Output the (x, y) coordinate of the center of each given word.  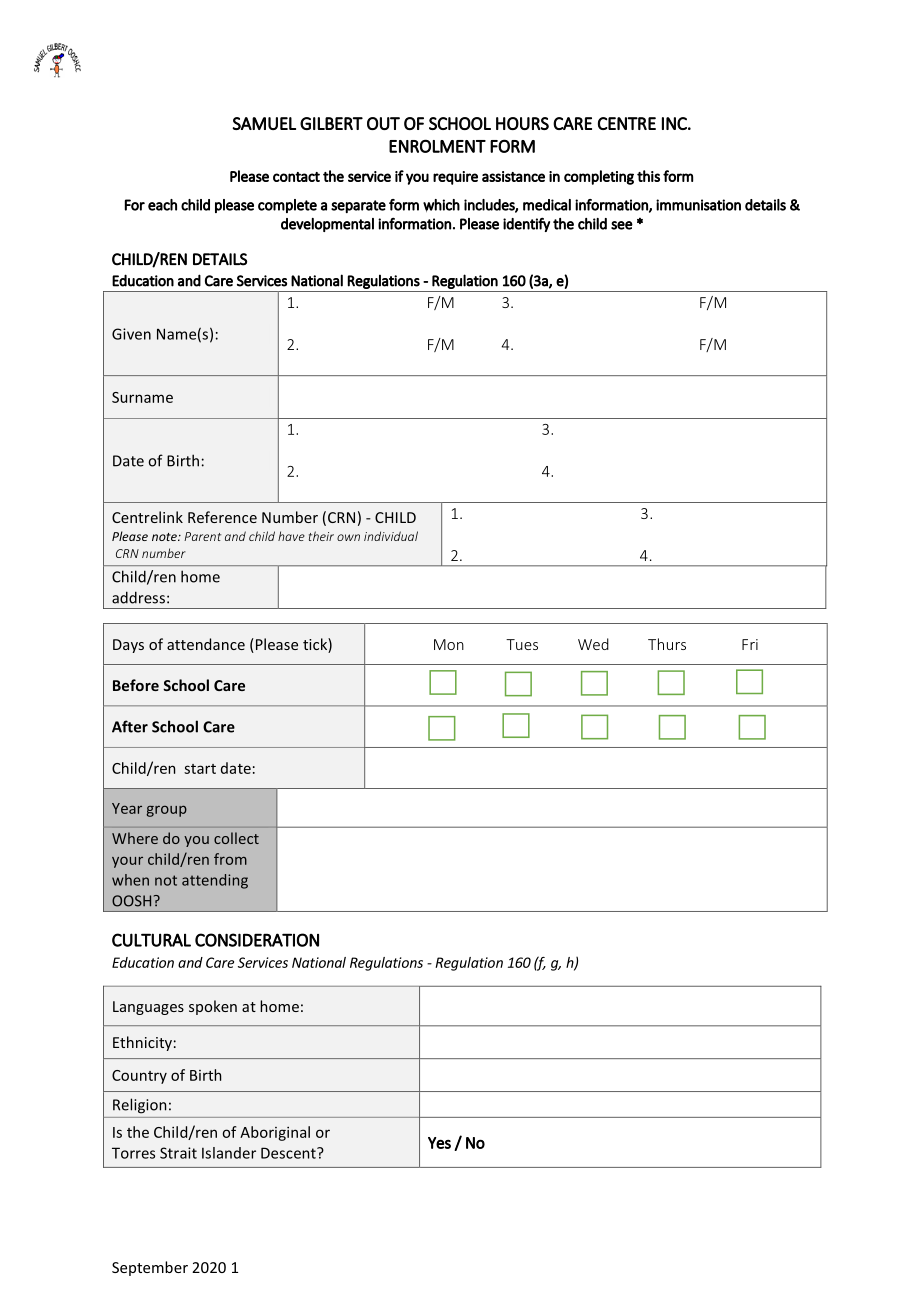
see (622, 225)
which (441, 205)
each (162, 205)
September (150, 1268)
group (166, 811)
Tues (522, 644)
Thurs (667, 644)
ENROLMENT (437, 146)
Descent (289, 1153)
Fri (750, 644)
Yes (439, 1143)
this (648, 176)
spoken (213, 1007)
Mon (449, 644)
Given (131, 334)
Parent (202, 536)
